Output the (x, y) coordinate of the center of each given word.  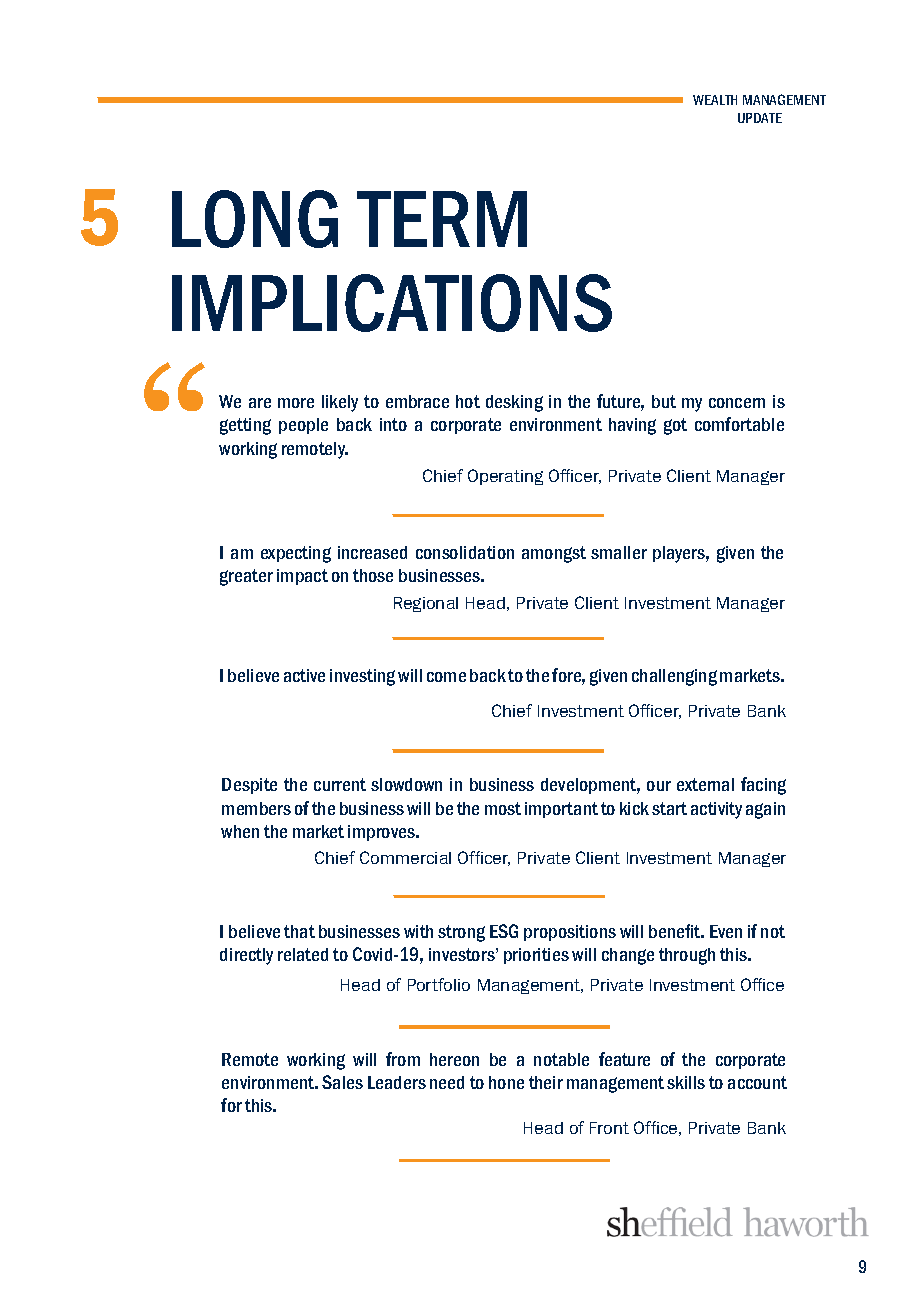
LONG (255, 219)
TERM (442, 219)
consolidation (465, 552)
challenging (674, 677)
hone (506, 1082)
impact (302, 577)
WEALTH (715, 100)
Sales (342, 1082)
